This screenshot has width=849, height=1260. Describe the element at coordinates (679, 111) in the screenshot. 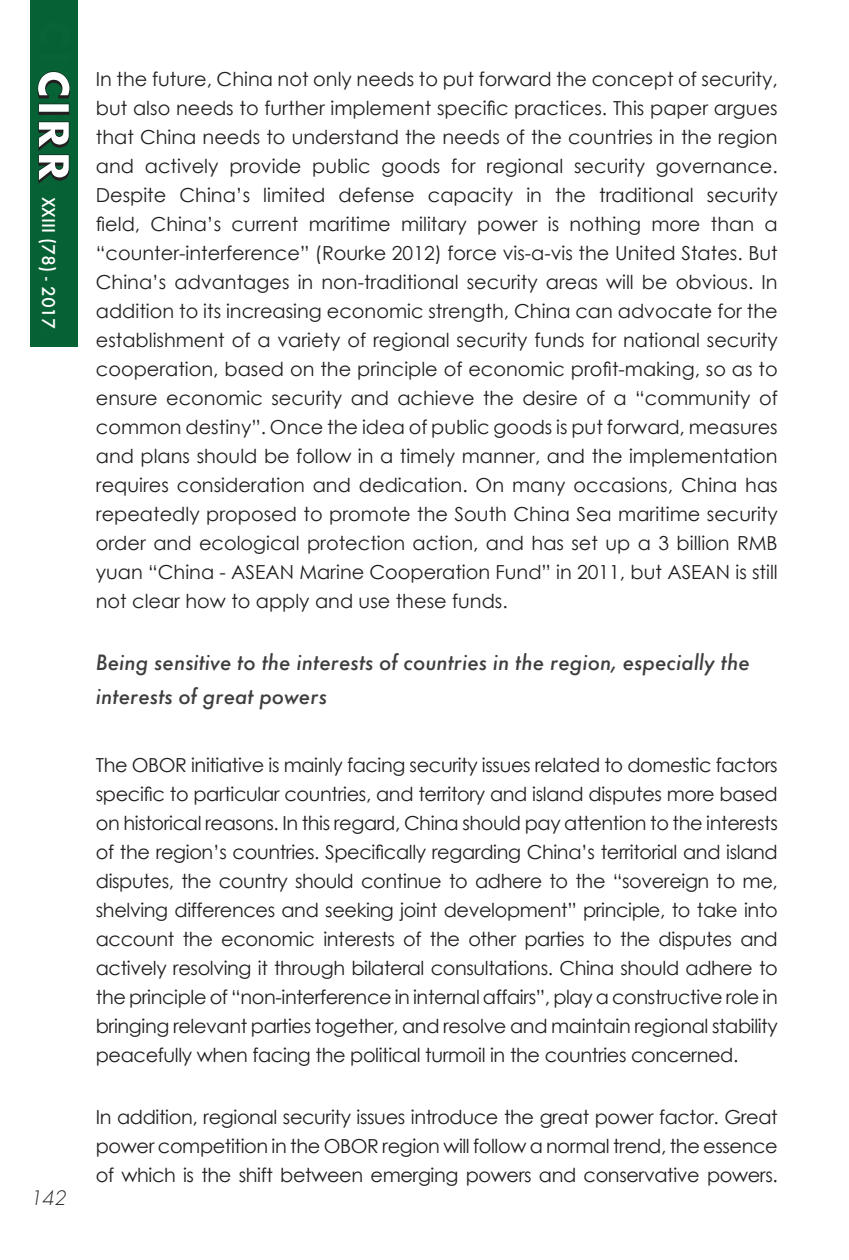

I see `paper` at that location.
